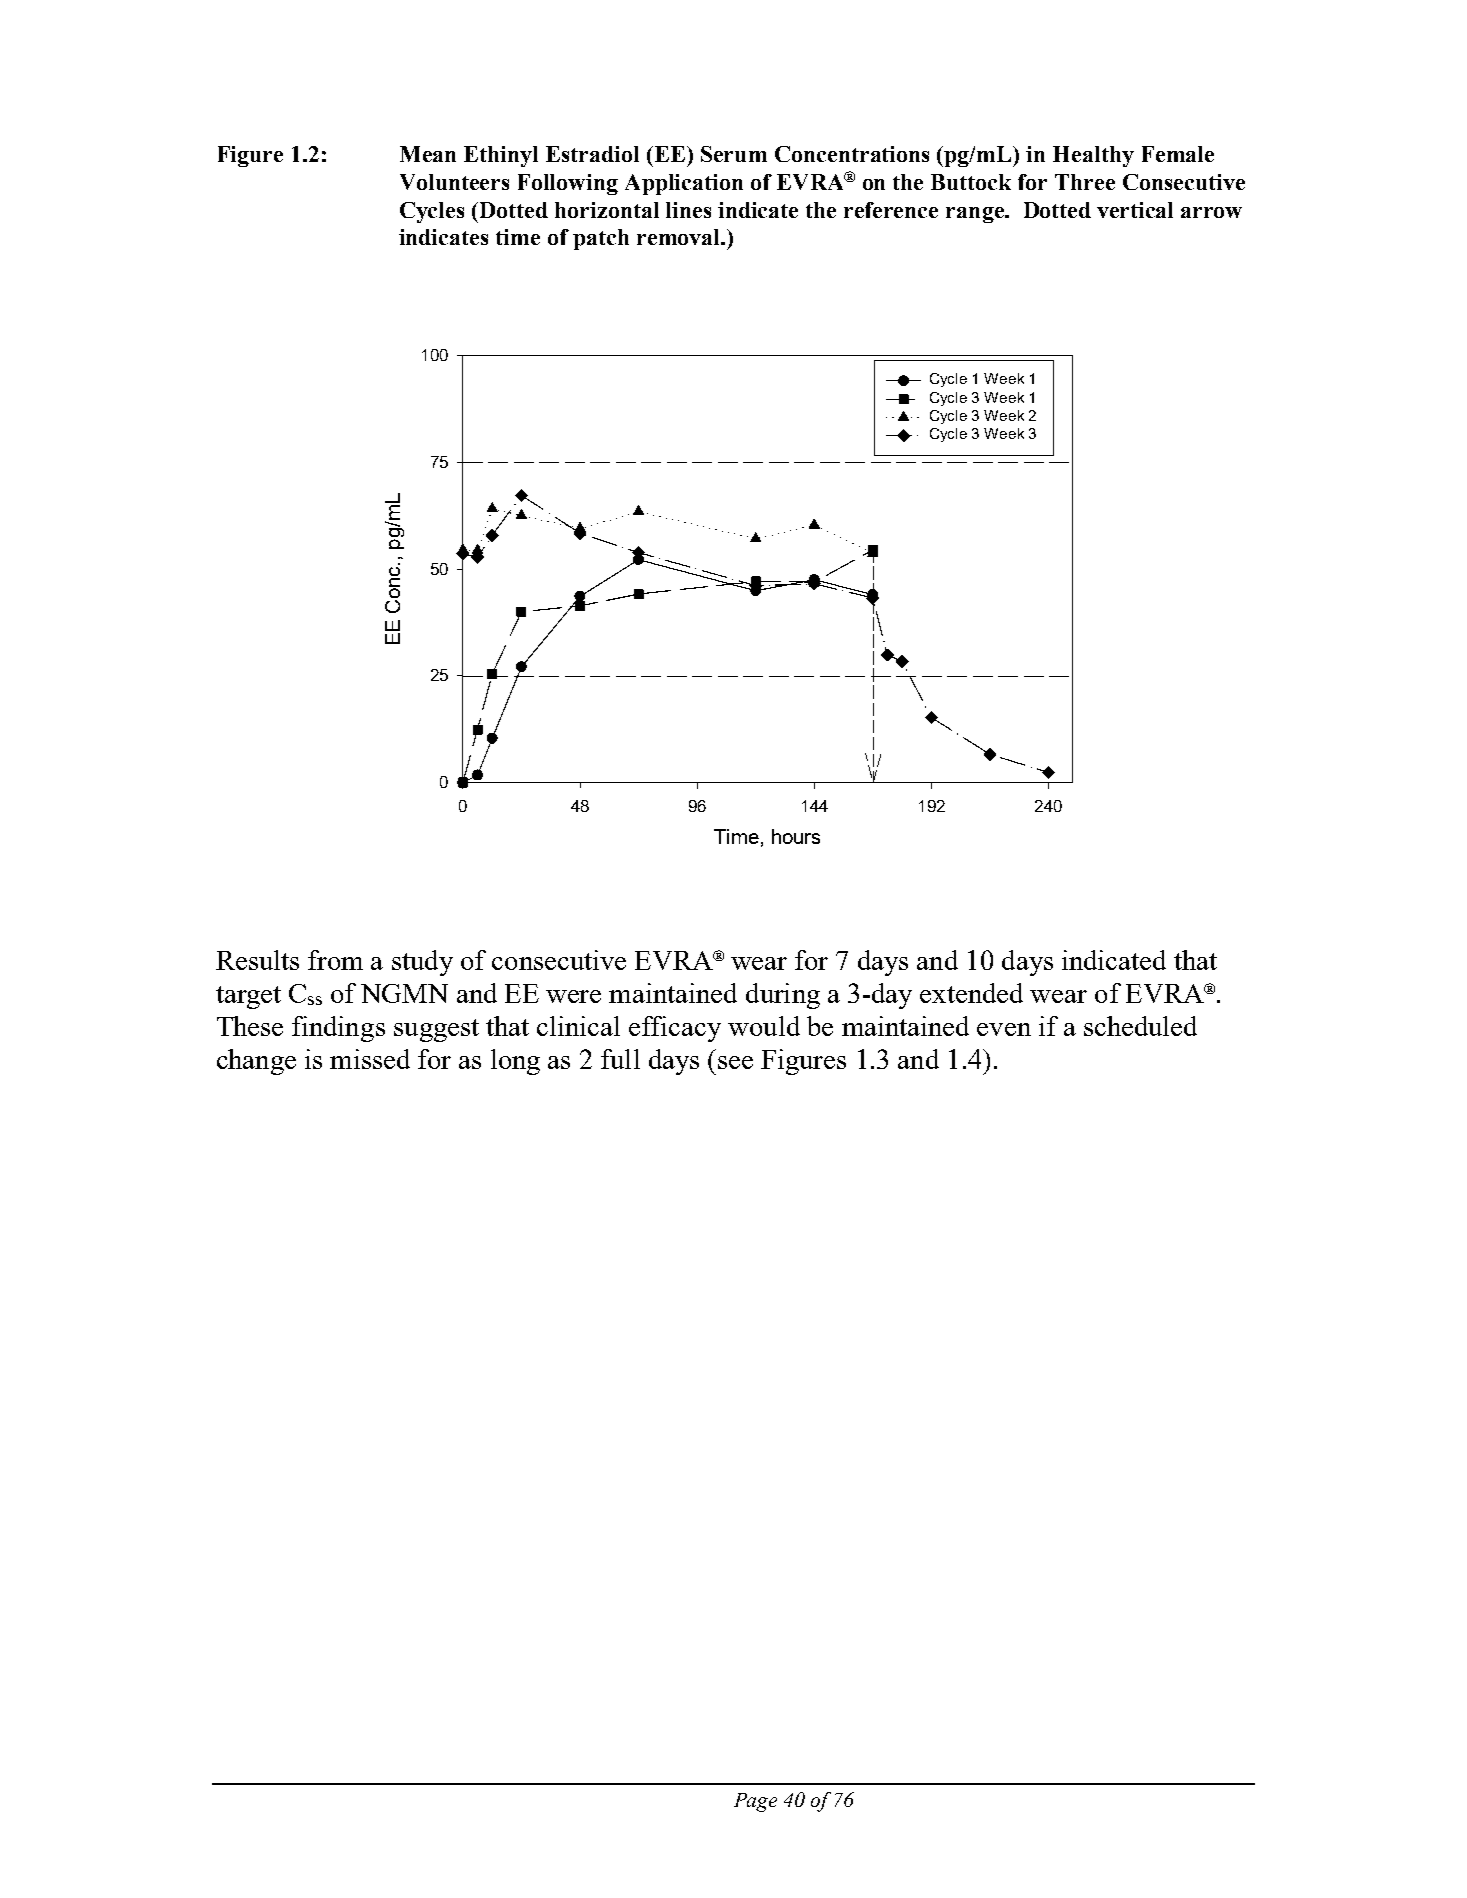 Image resolution: width=1467 pixels, height=1898 pixels. What do you see at coordinates (796, 836) in the page?
I see `hours` at bounding box center [796, 836].
